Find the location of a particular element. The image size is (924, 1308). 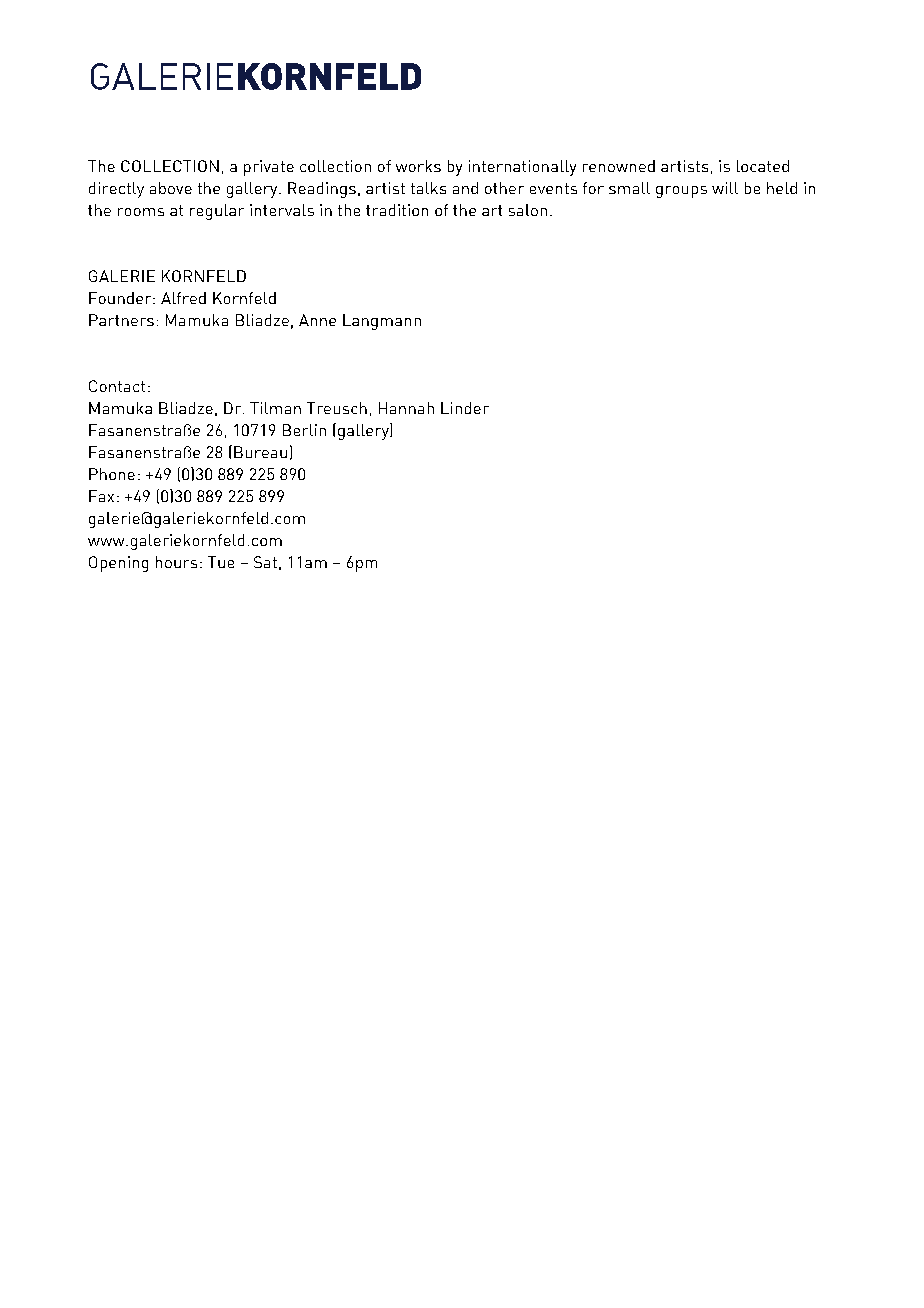

Anne is located at coordinates (317, 320).
